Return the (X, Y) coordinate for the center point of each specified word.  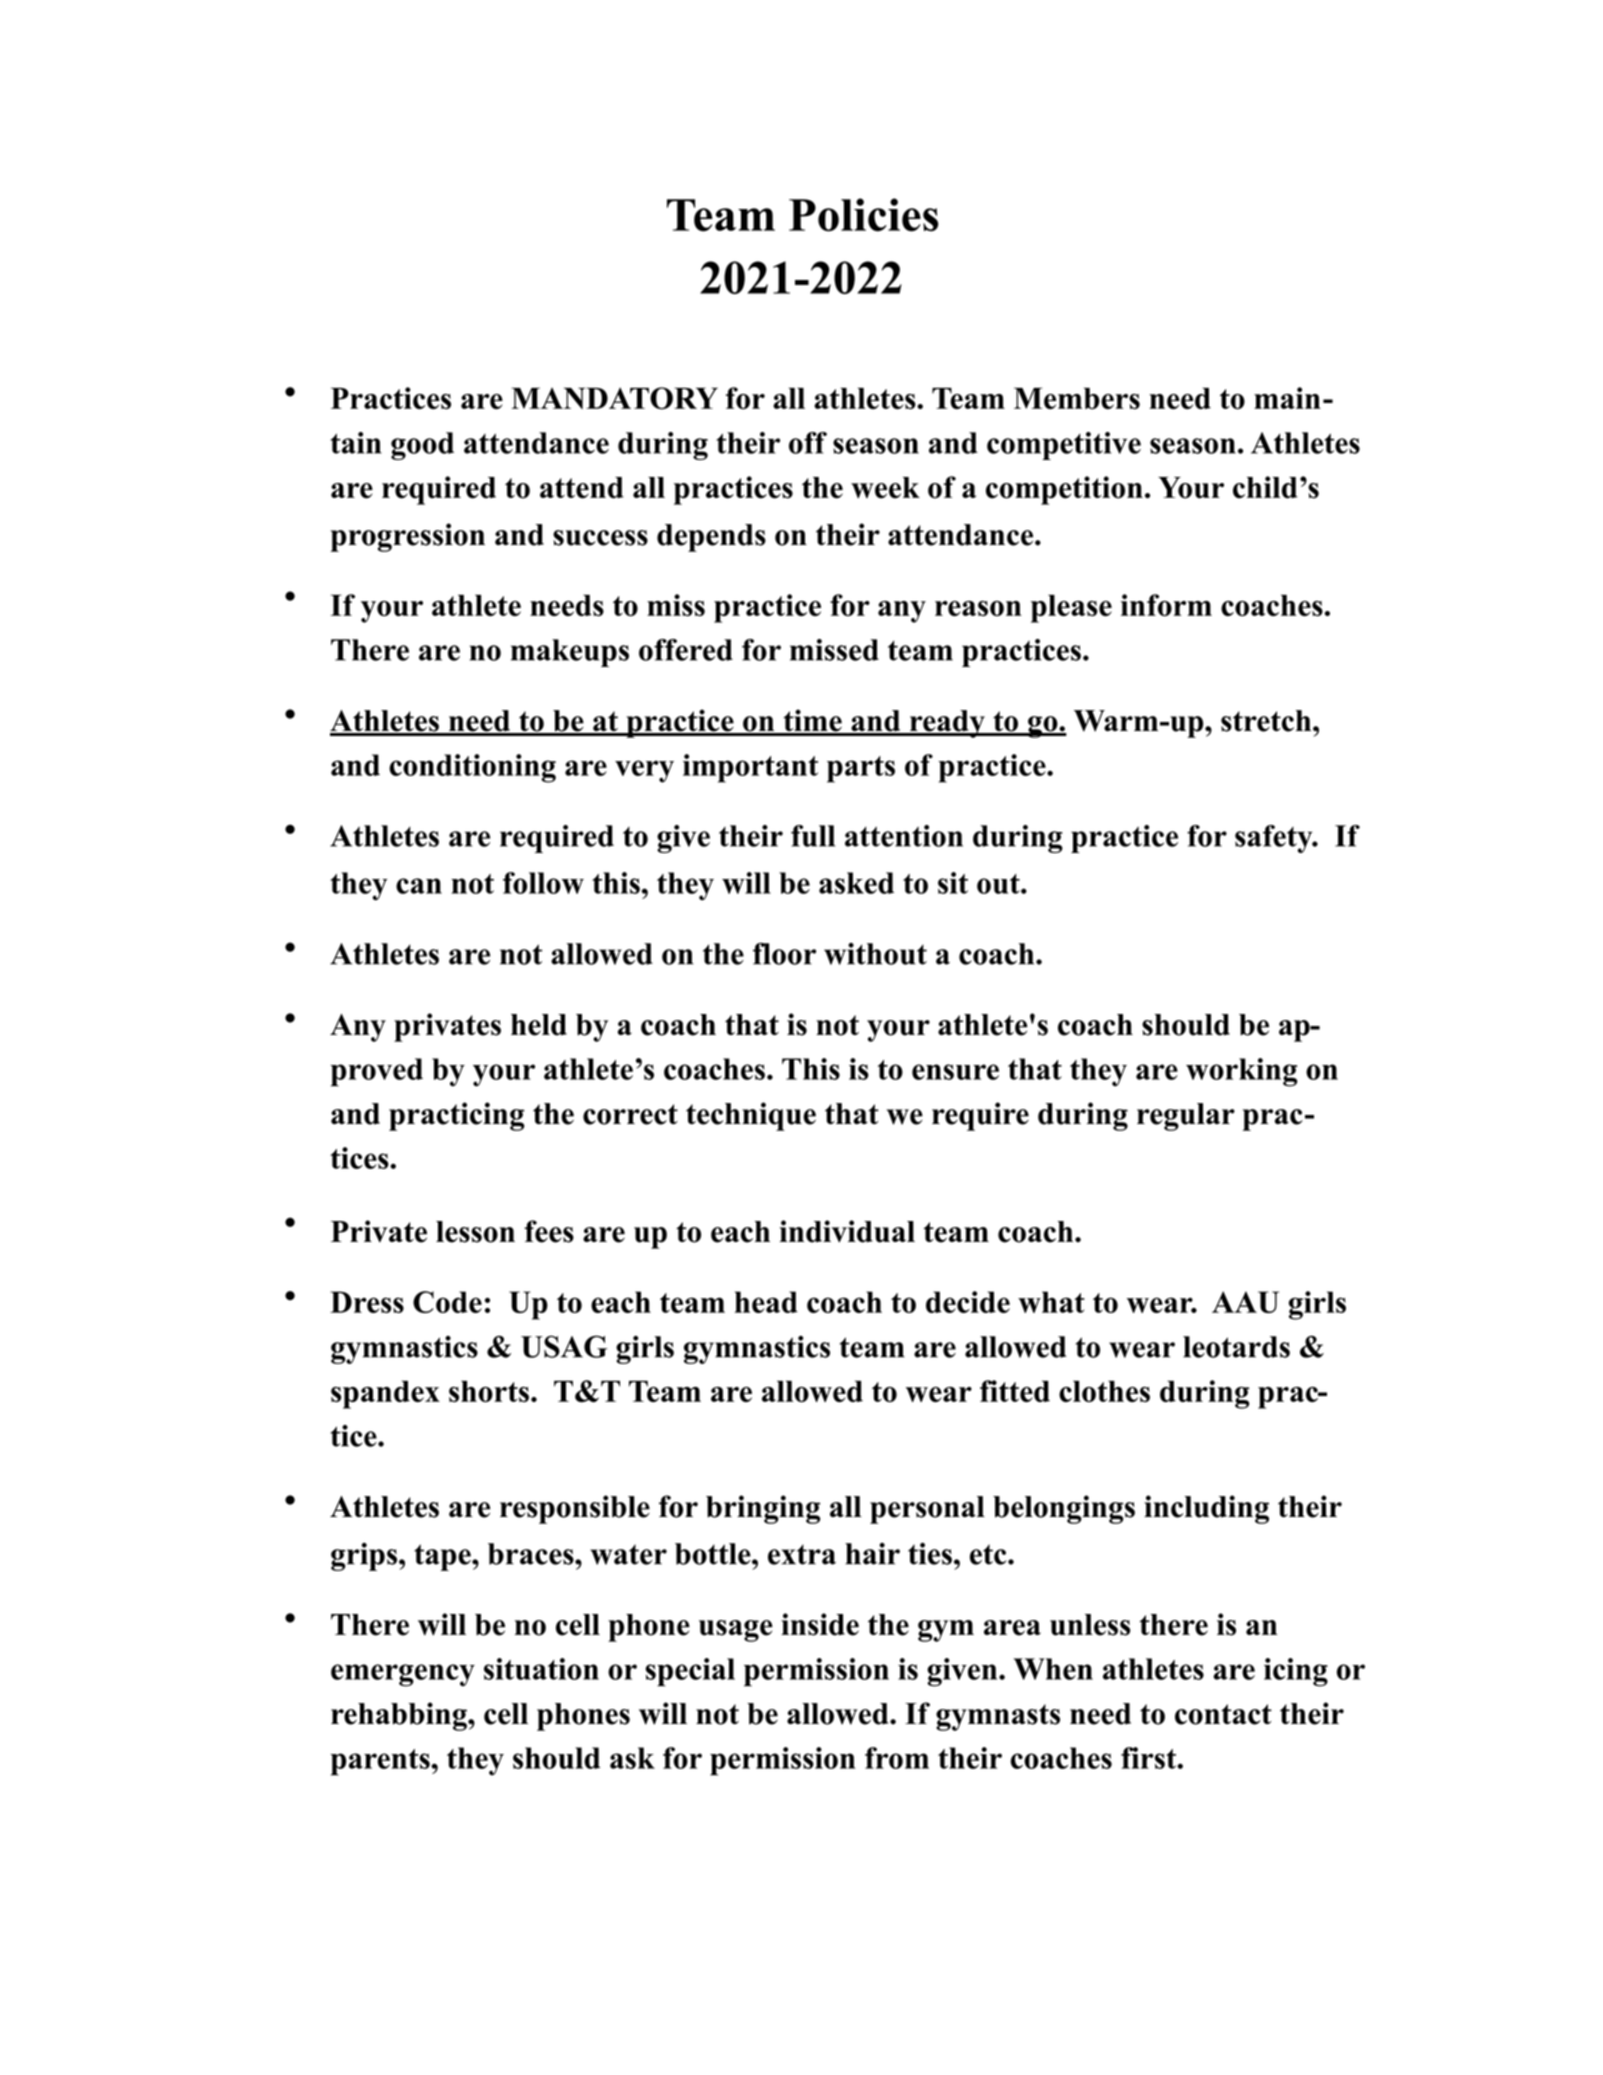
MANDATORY (614, 398)
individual (847, 1231)
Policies (863, 215)
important (750, 768)
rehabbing (400, 1716)
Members (1077, 398)
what (1051, 1302)
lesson (475, 1232)
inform (1166, 605)
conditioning (472, 768)
